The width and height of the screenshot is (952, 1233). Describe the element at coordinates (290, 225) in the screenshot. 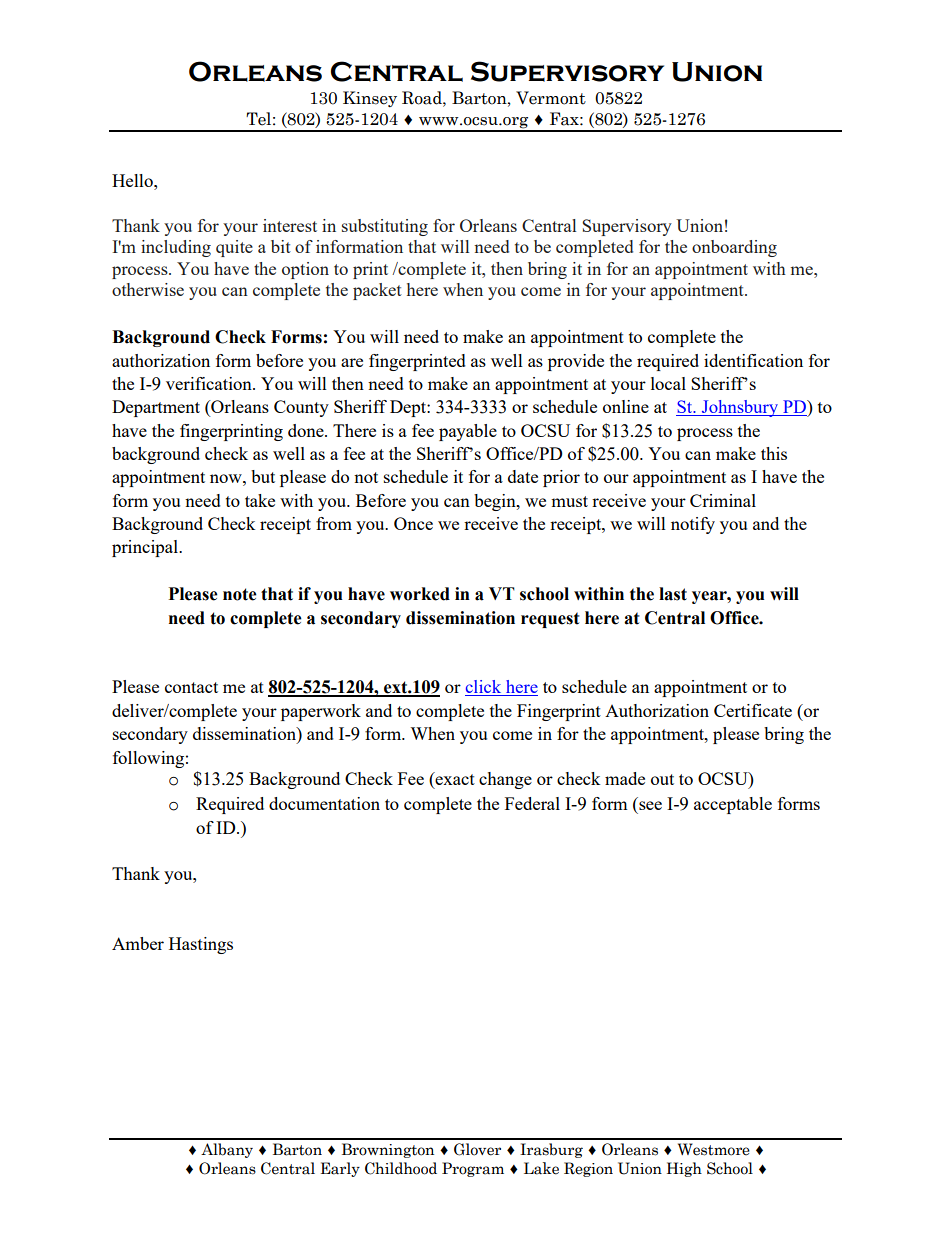

I see `interest` at that location.
